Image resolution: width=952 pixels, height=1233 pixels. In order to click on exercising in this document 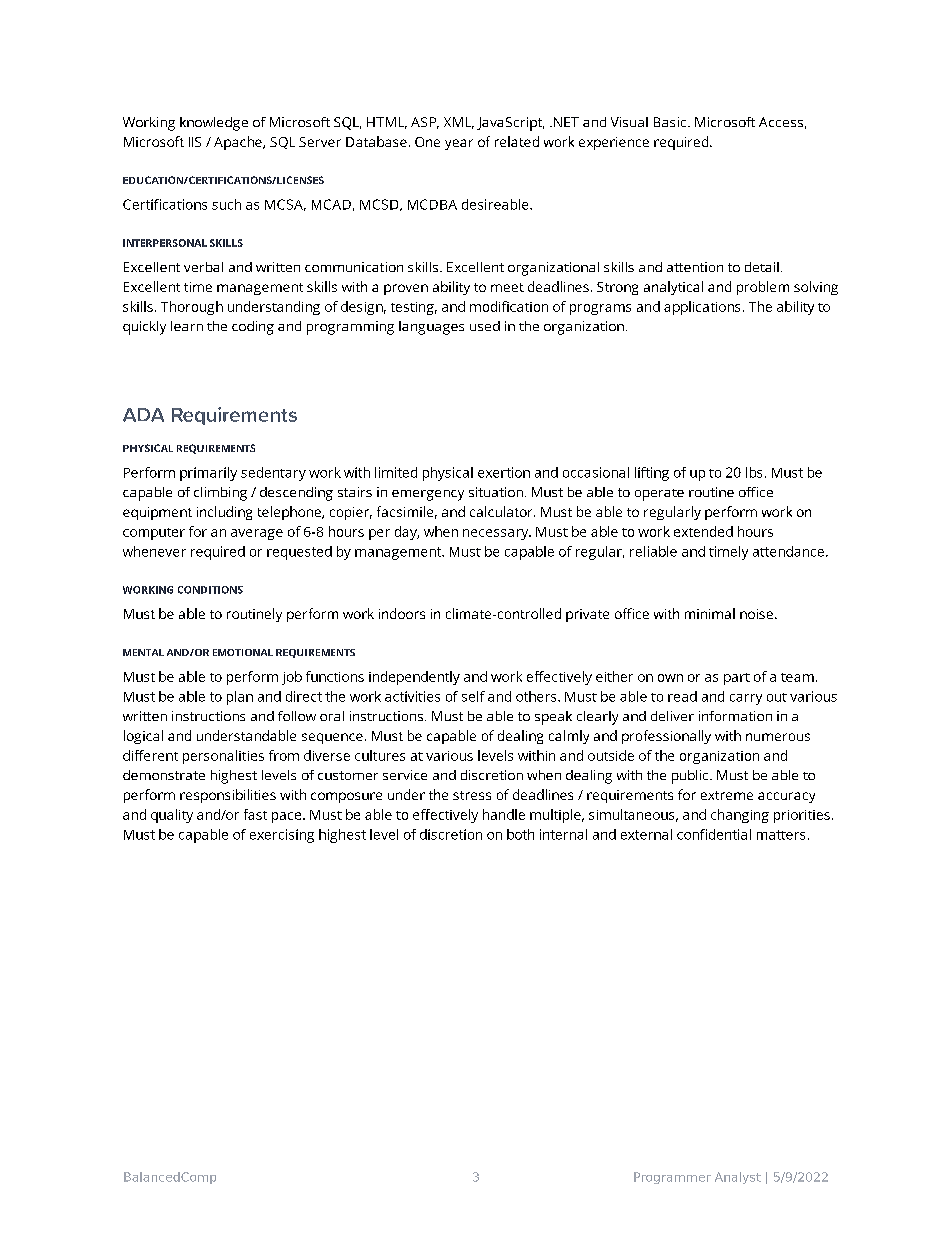, I will do `click(282, 836)`.
